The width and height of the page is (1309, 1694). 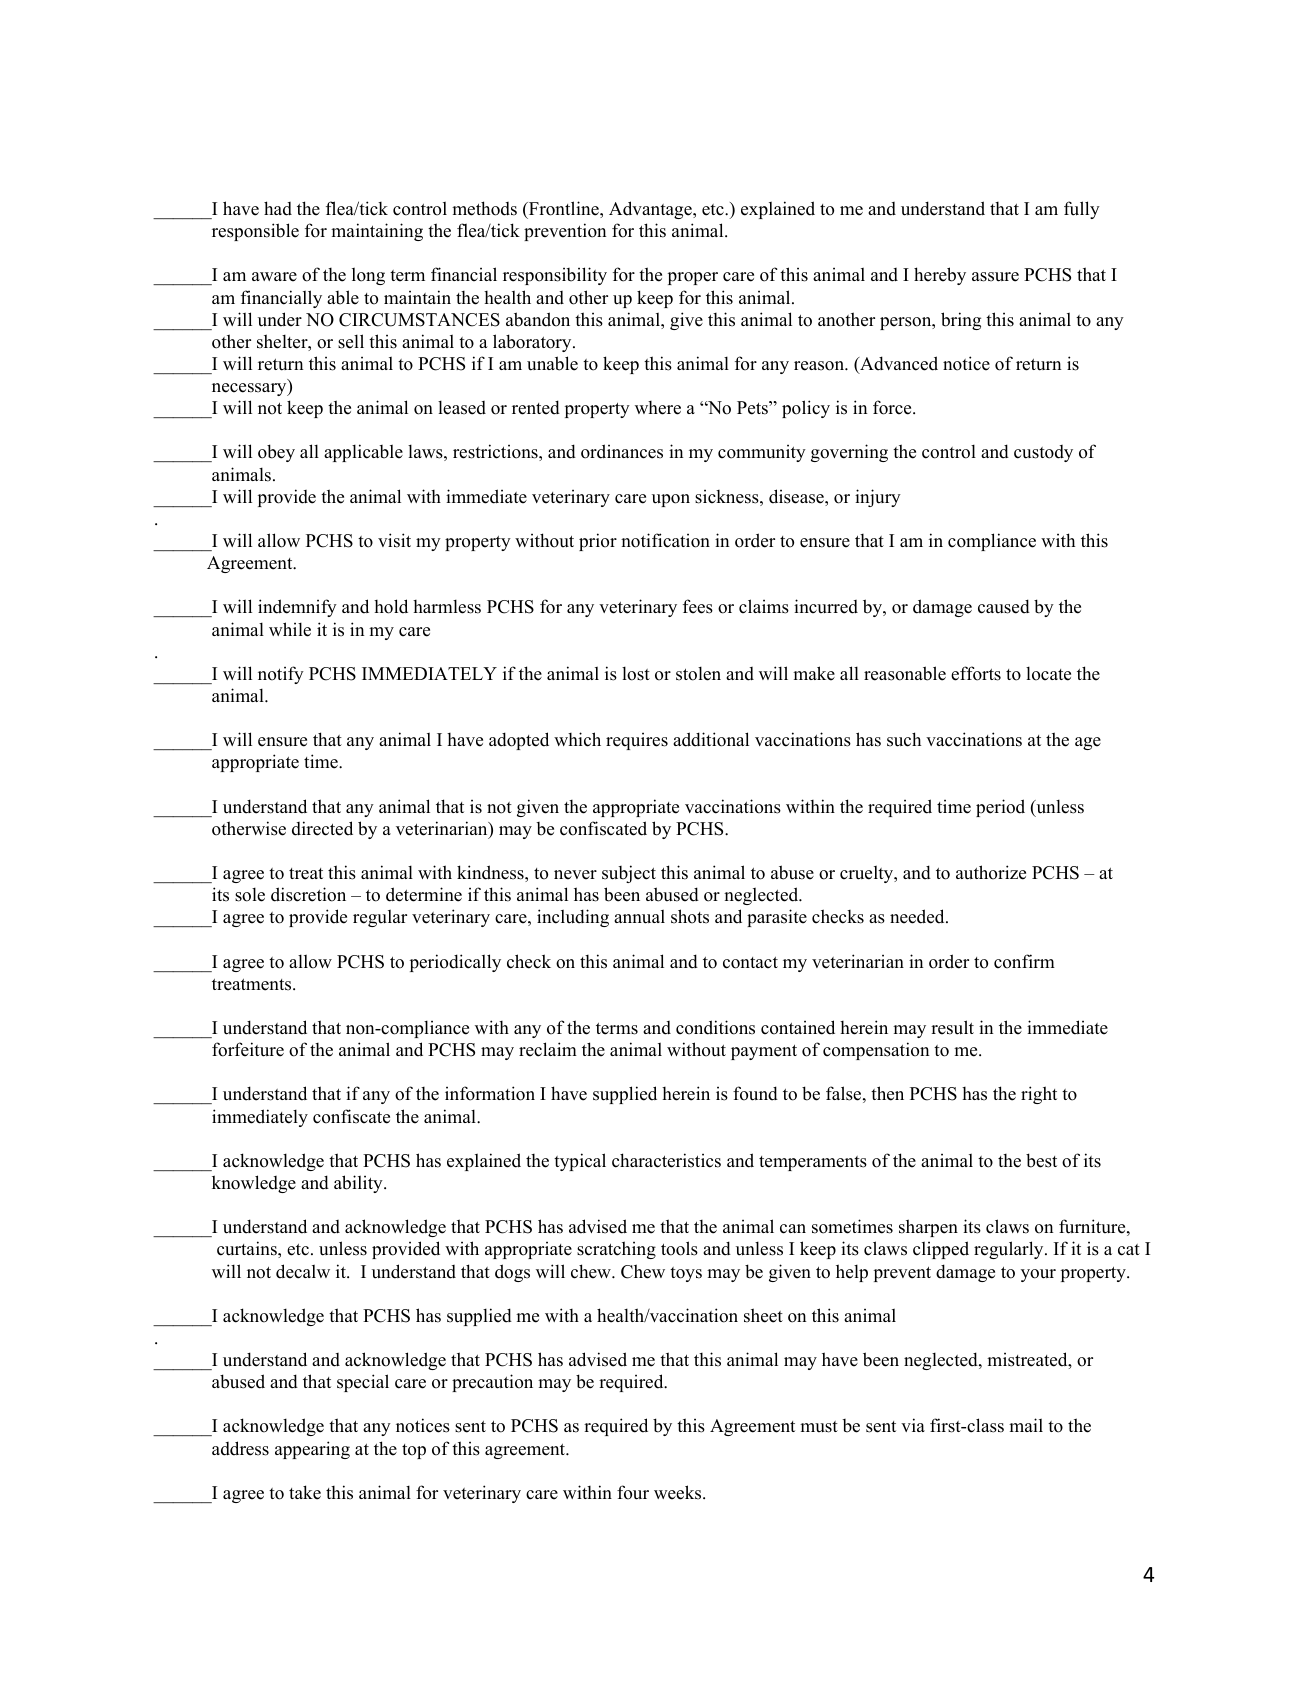 I want to click on appearing, so click(x=312, y=1450).
